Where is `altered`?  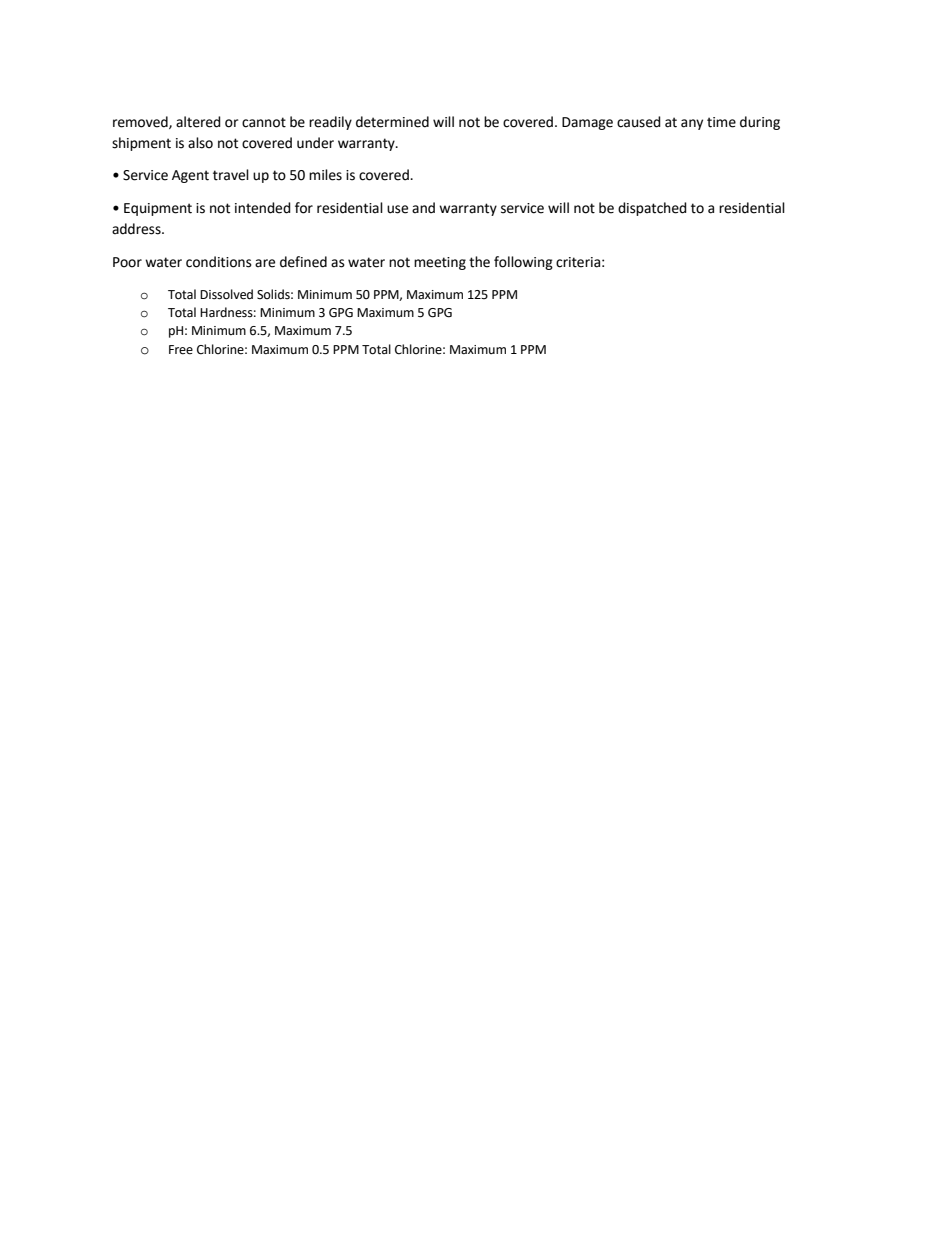 altered is located at coordinates (198, 122).
